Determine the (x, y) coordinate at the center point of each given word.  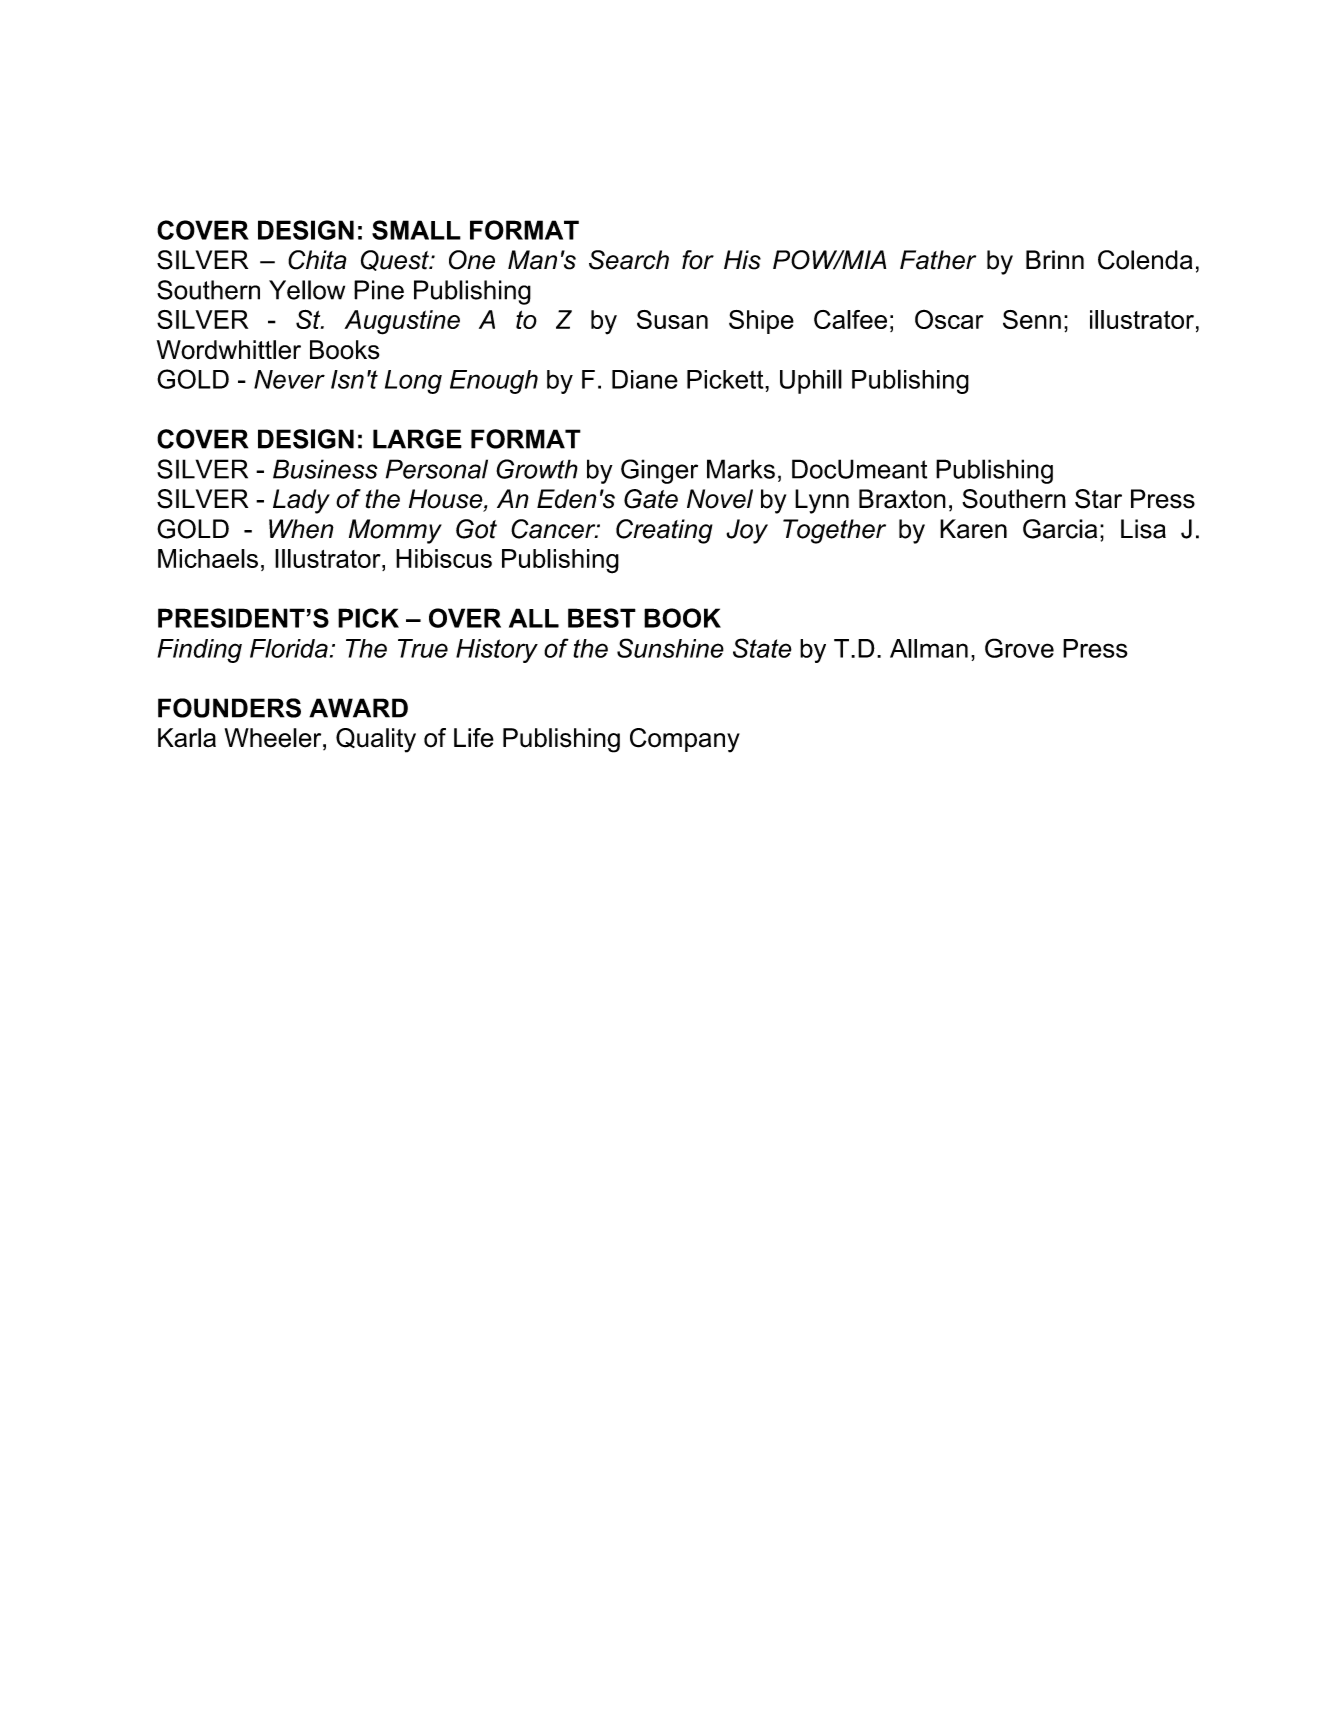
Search (629, 260)
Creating (664, 531)
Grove (1019, 648)
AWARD (358, 708)
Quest (396, 260)
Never (289, 379)
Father (938, 260)
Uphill (811, 381)
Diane (645, 379)
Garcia (1060, 529)
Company (685, 740)
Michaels (208, 558)
